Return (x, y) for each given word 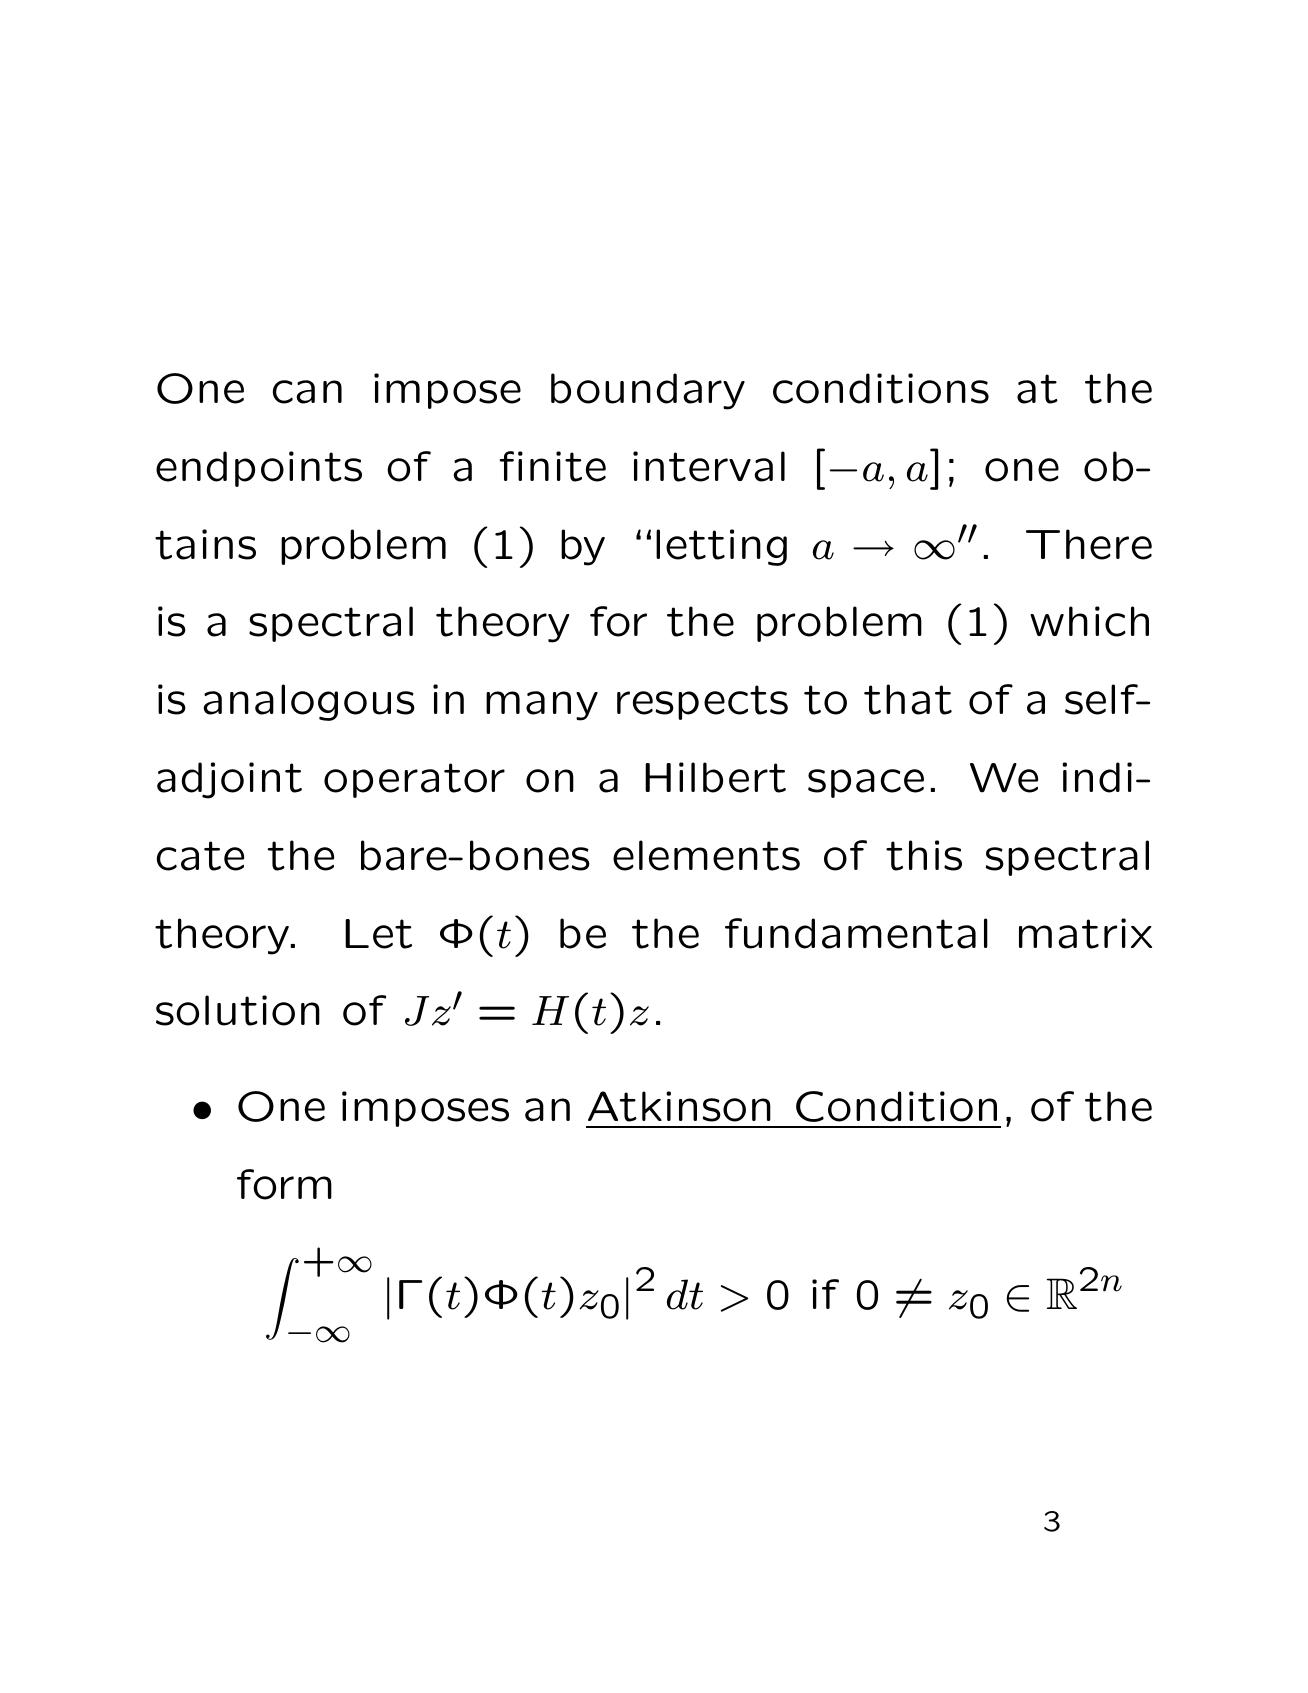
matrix (1085, 933)
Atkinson (679, 1106)
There (1089, 544)
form (284, 1184)
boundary (648, 391)
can (307, 392)
